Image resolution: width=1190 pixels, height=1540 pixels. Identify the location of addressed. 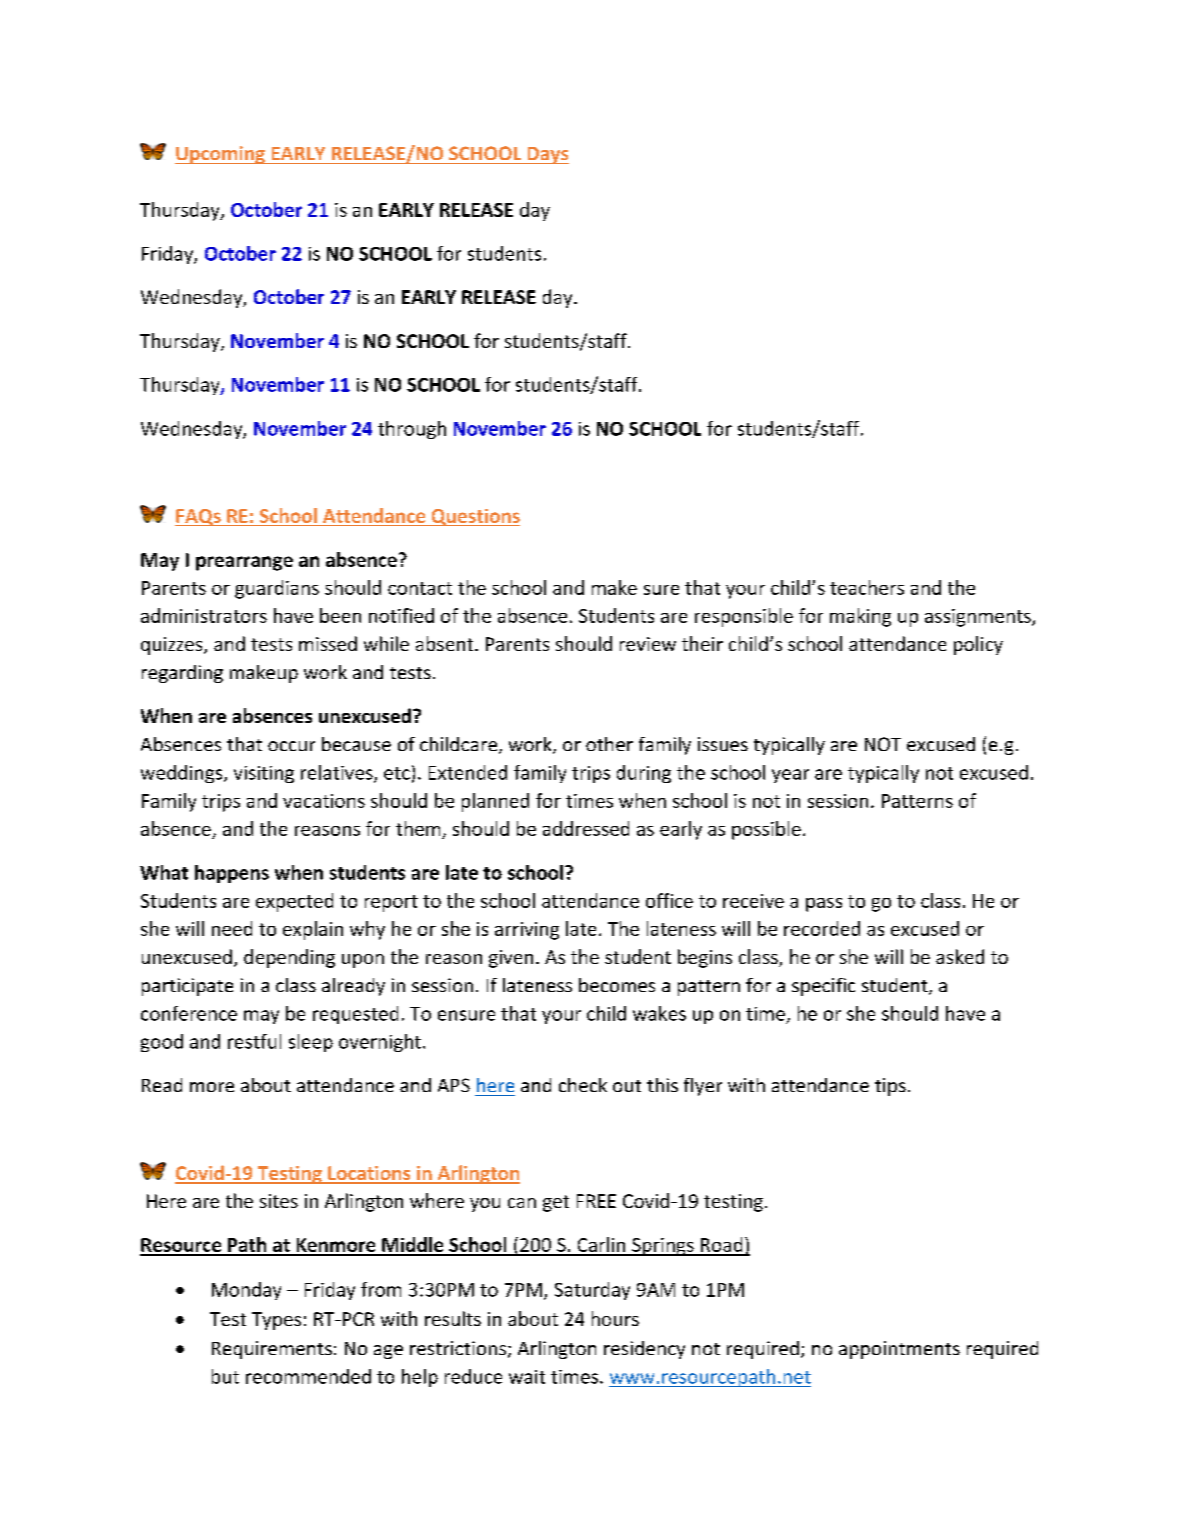
(586, 828).
